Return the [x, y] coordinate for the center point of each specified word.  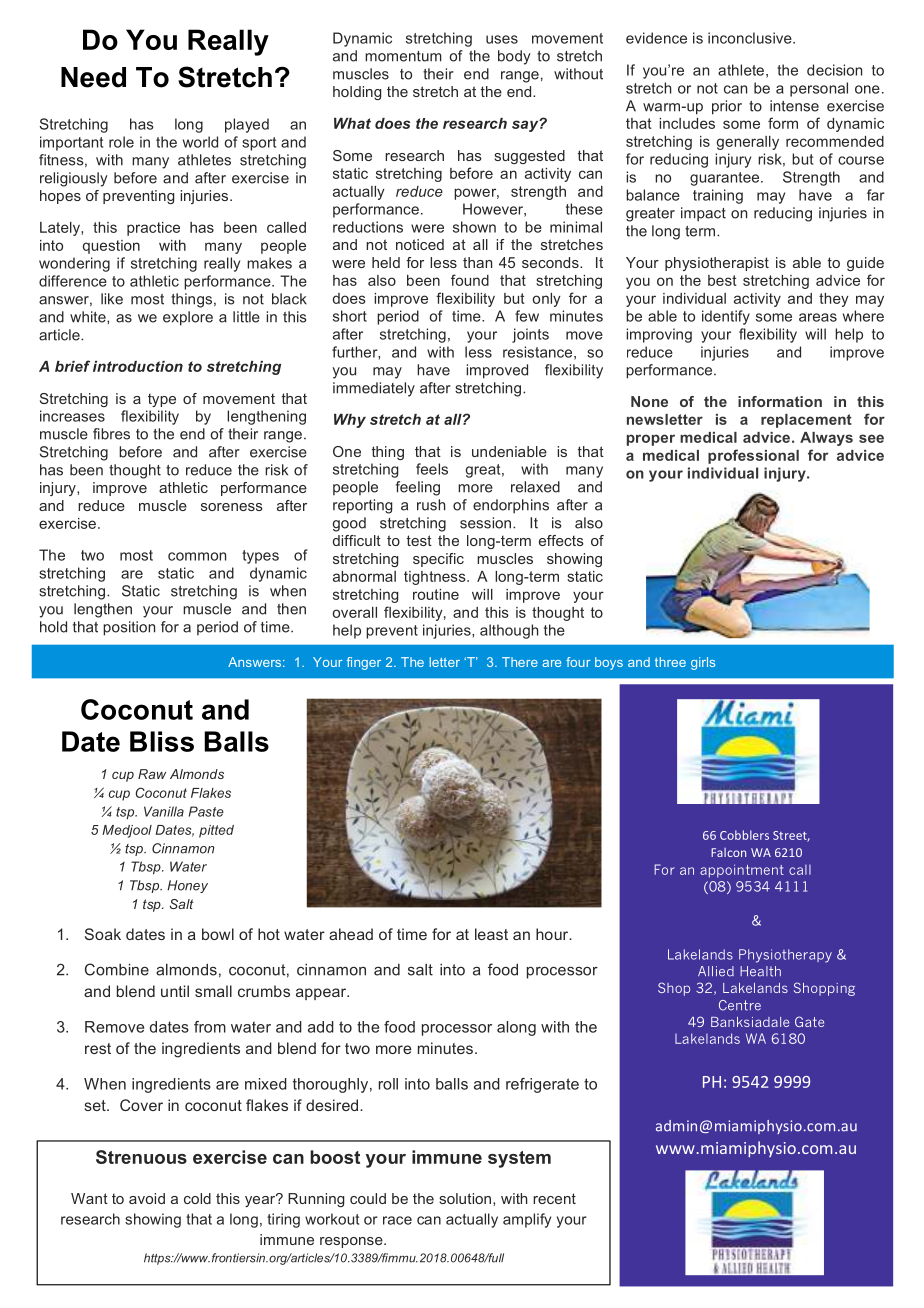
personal [819, 89]
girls [703, 663]
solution [465, 1198]
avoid [147, 1198]
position [129, 628]
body [514, 57]
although [509, 631]
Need [93, 77]
